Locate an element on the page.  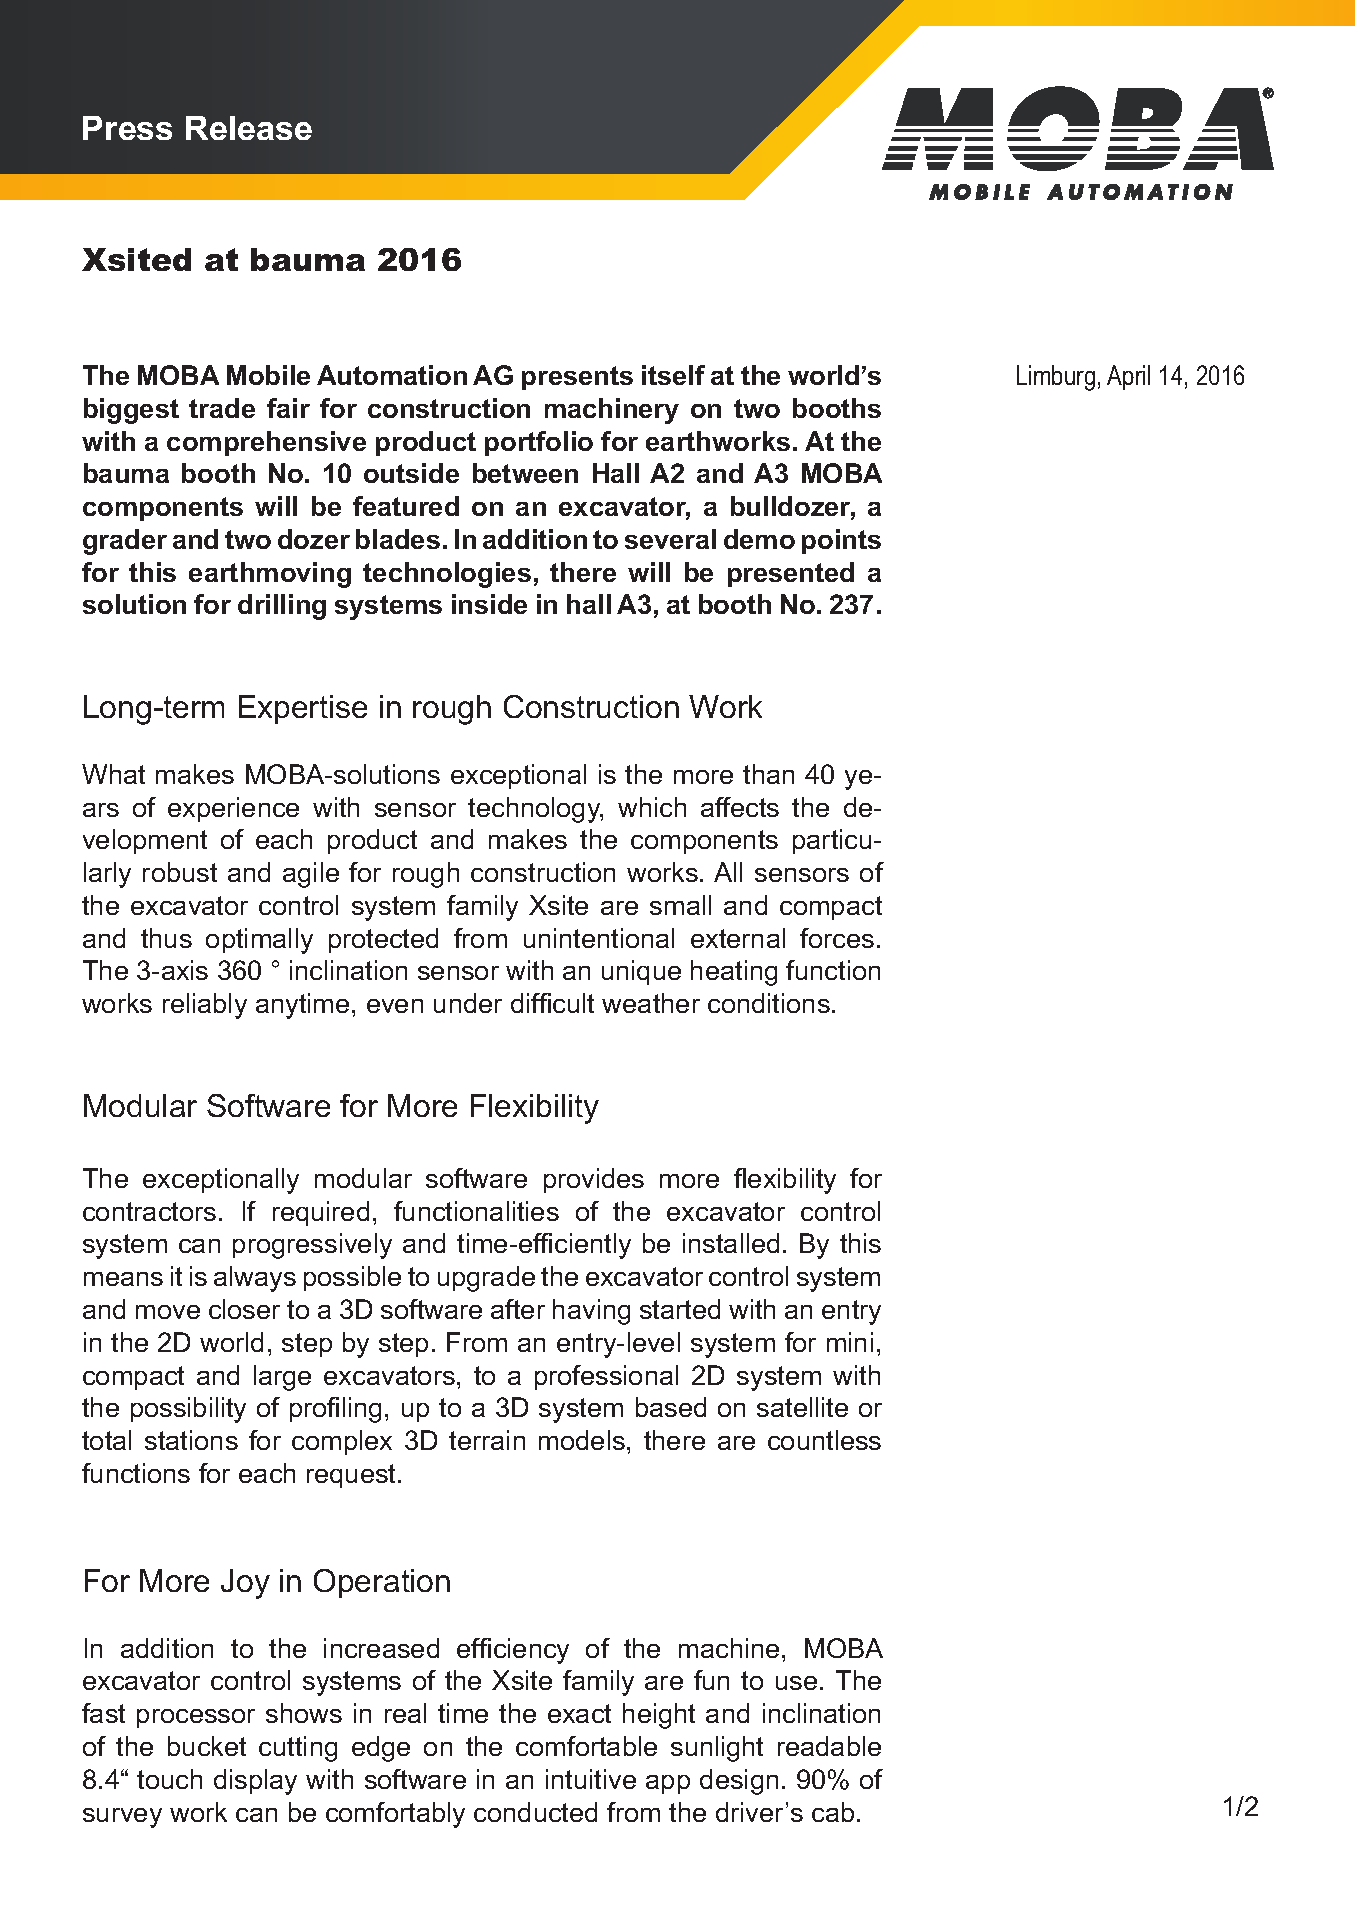
April is located at coordinates (1128, 377).
